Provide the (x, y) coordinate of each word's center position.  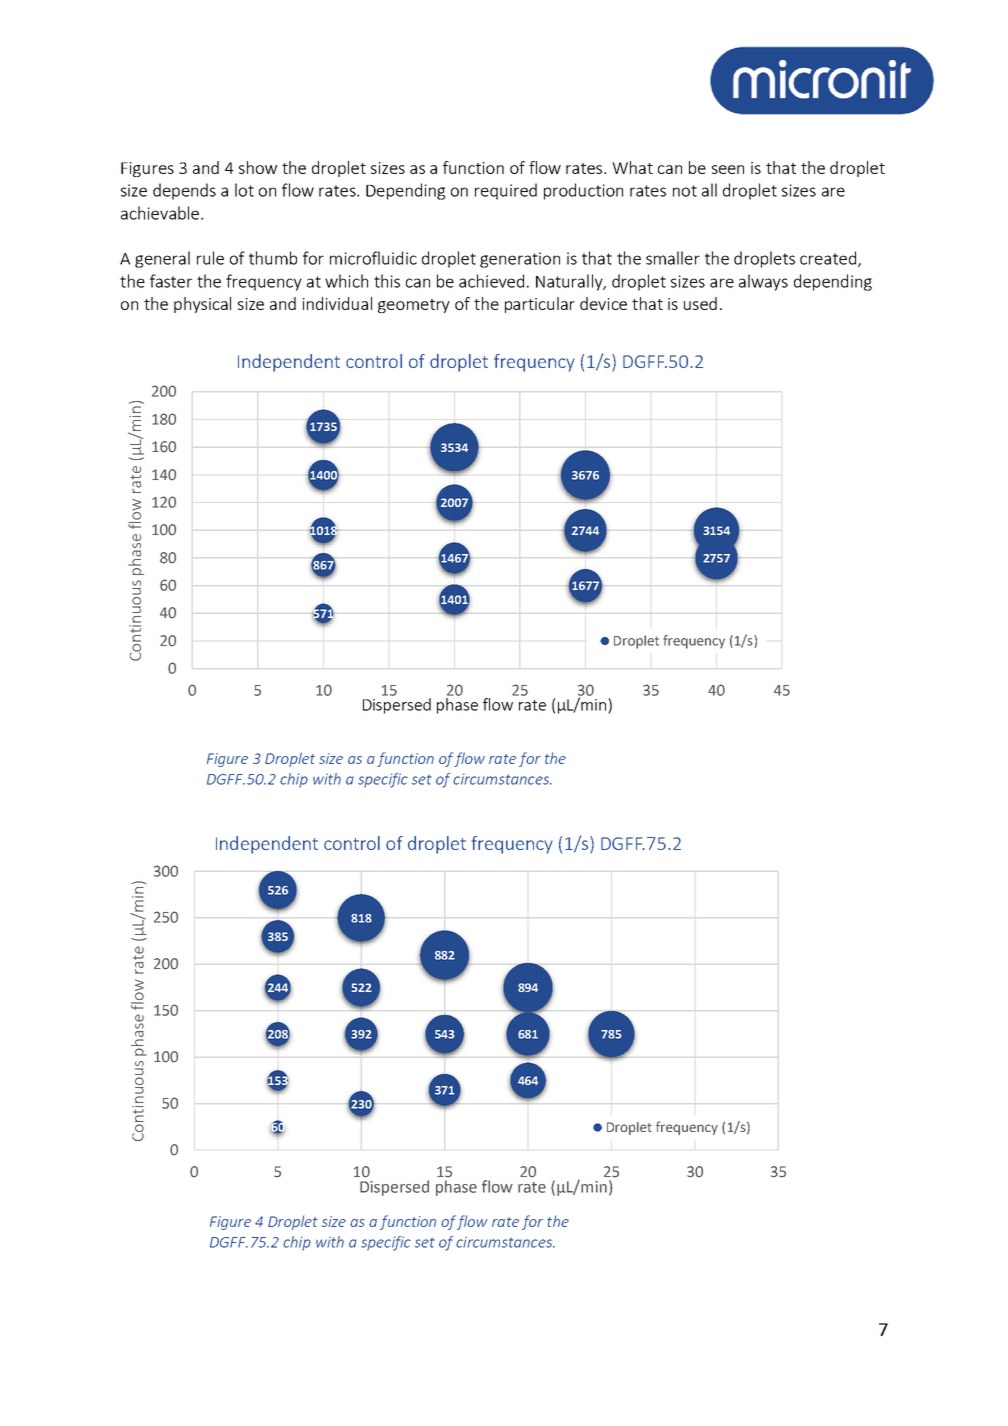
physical (202, 305)
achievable (160, 213)
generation (520, 260)
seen (728, 169)
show (258, 167)
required (506, 191)
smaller (673, 258)
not (685, 191)
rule (210, 258)
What (632, 167)
